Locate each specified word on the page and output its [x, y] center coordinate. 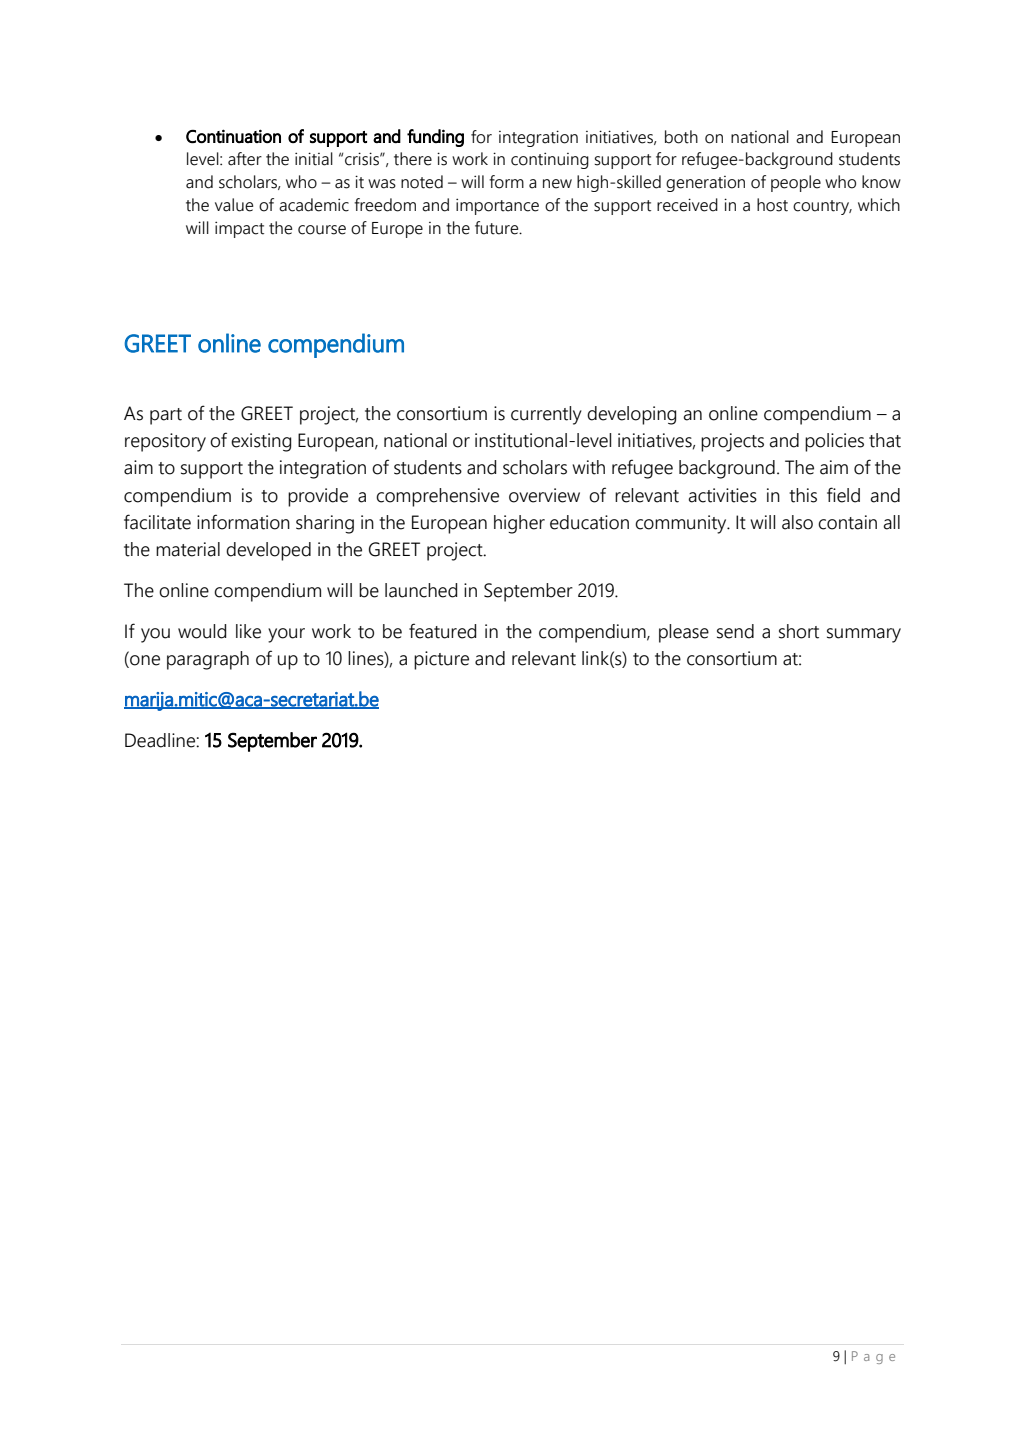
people [796, 183]
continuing [550, 160]
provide [318, 497]
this [803, 495]
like [248, 631]
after [245, 159]
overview [544, 495]
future [498, 228]
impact [239, 229]
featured [442, 631]
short [799, 631]
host [772, 205]
